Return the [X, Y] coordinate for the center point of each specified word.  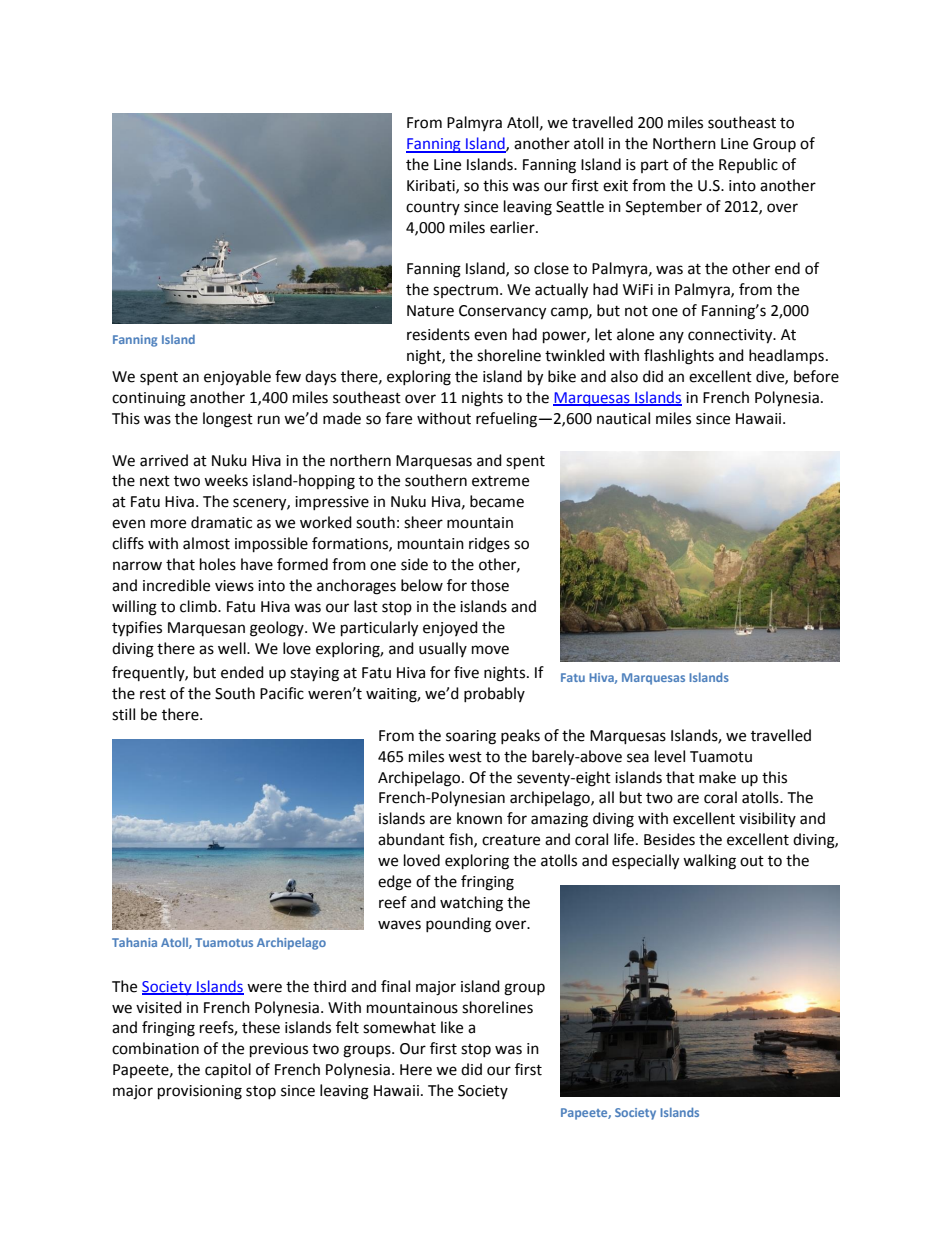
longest [228, 420]
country [433, 208]
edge [394, 883]
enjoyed [450, 629]
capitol [228, 1070]
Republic [748, 165]
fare [398, 418]
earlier [513, 227]
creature [511, 840]
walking [709, 862]
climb [199, 606]
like [452, 1027]
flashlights [679, 357]
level [670, 756]
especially [645, 862]
